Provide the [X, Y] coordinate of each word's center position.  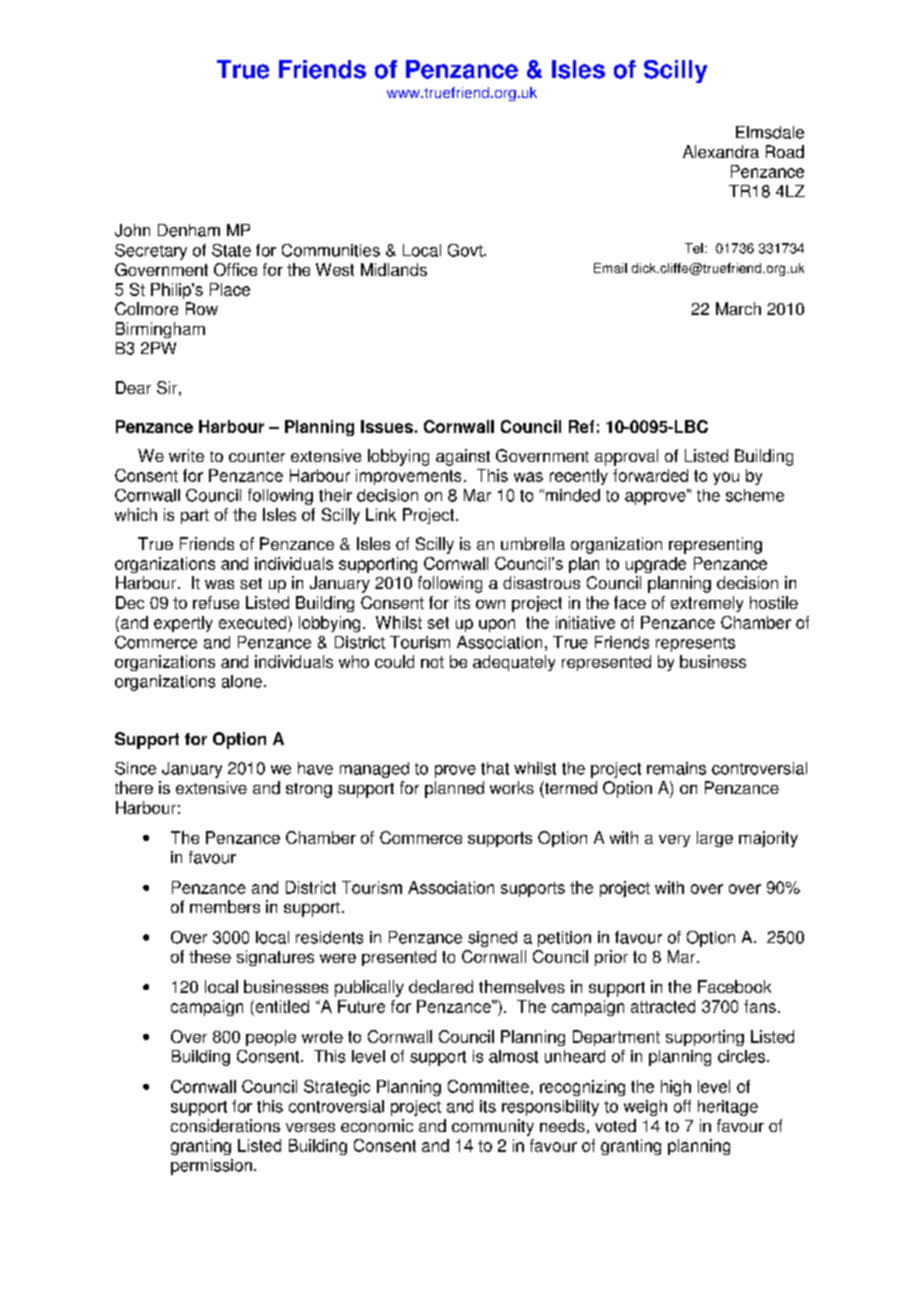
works [512, 787]
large [715, 839]
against [463, 457]
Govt [466, 250]
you [726, 478]
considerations [225, 1125]
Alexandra [721, 151]
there [134, 787]
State [231, 250]
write [186, 455]
